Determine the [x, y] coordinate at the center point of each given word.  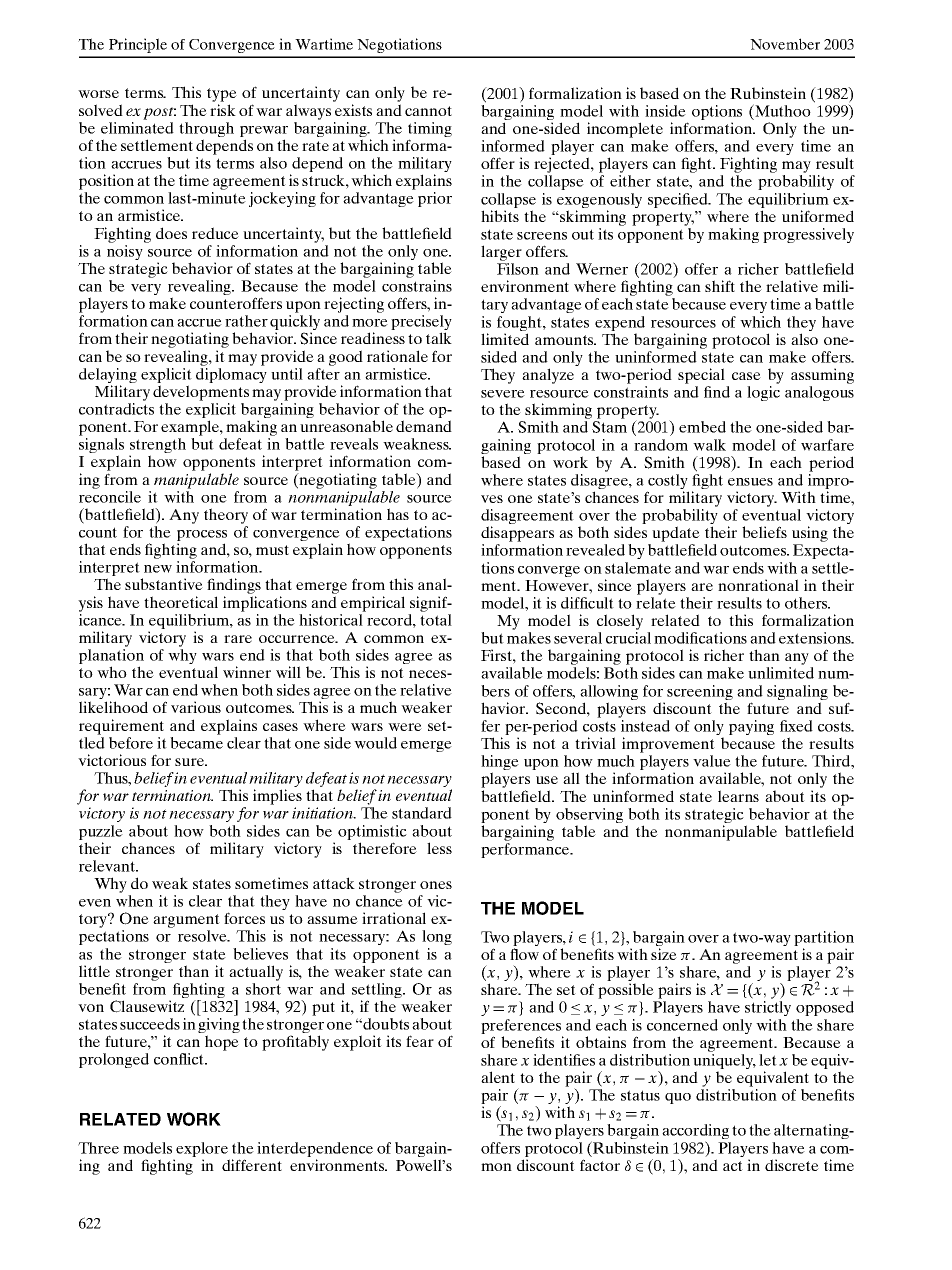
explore [202, 1151]
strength [157, 447]
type [222, 96]
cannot [428, 111]
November [785, 44]
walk [709, 445]
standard [422, 813]
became [196, 743]
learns [738, 796]
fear [420, 1041]
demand [424, 426]
